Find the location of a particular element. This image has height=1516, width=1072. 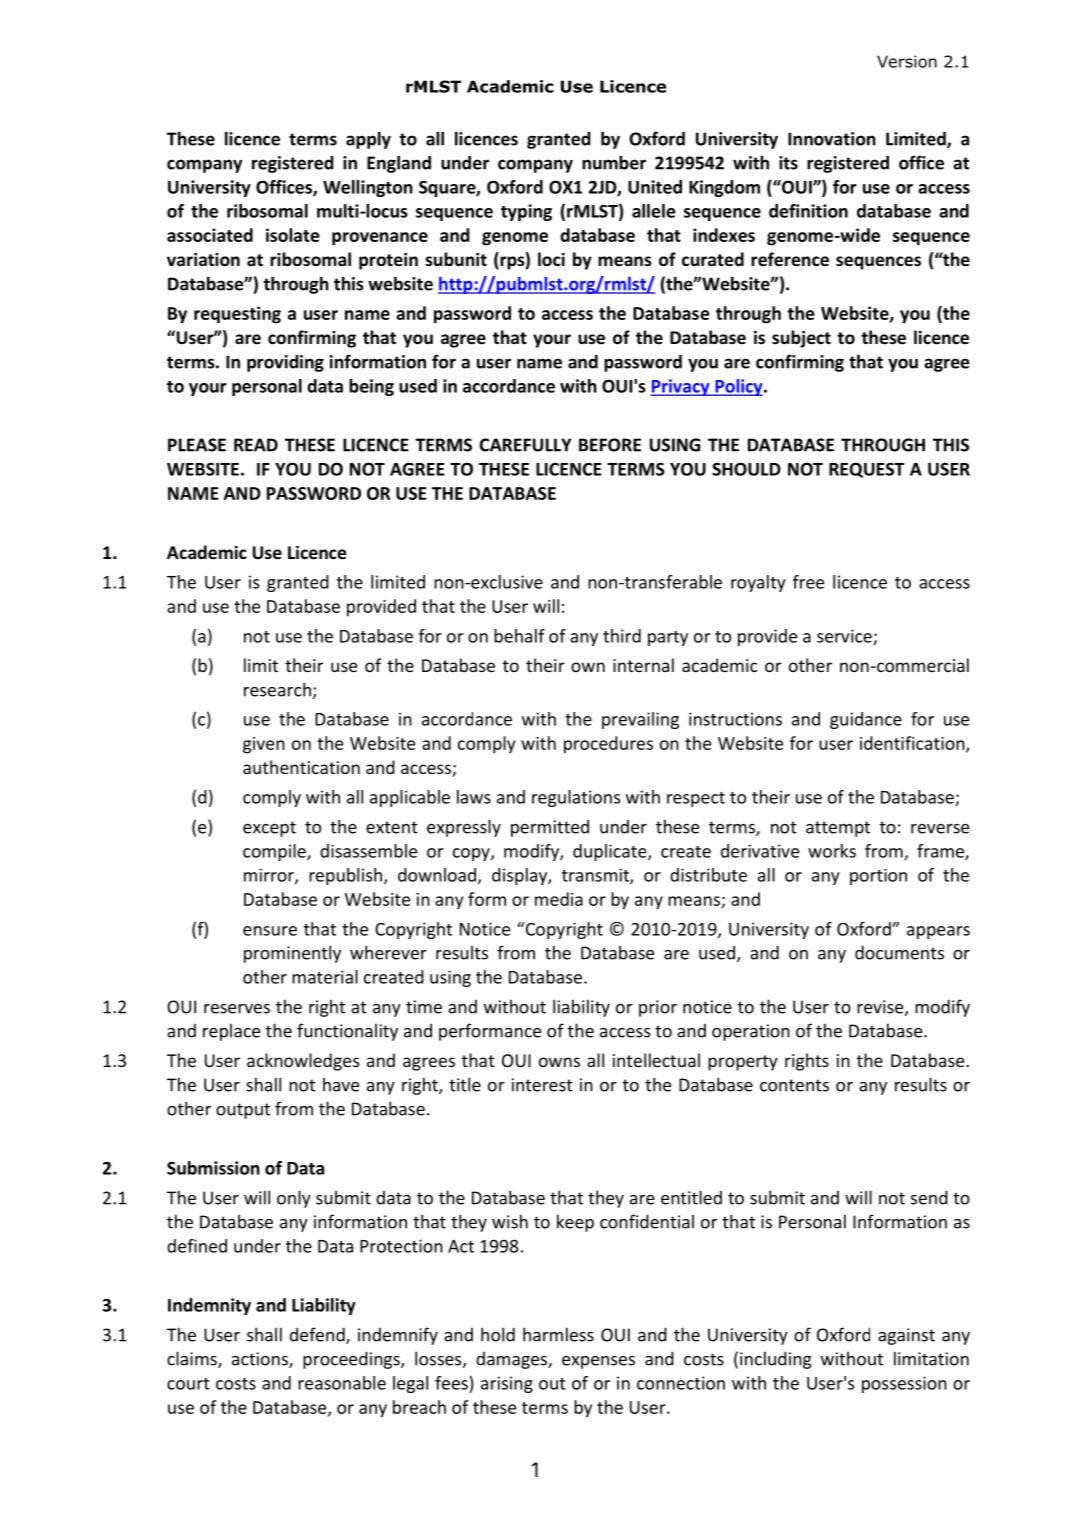

output is located at coordinates (243, 1111).
